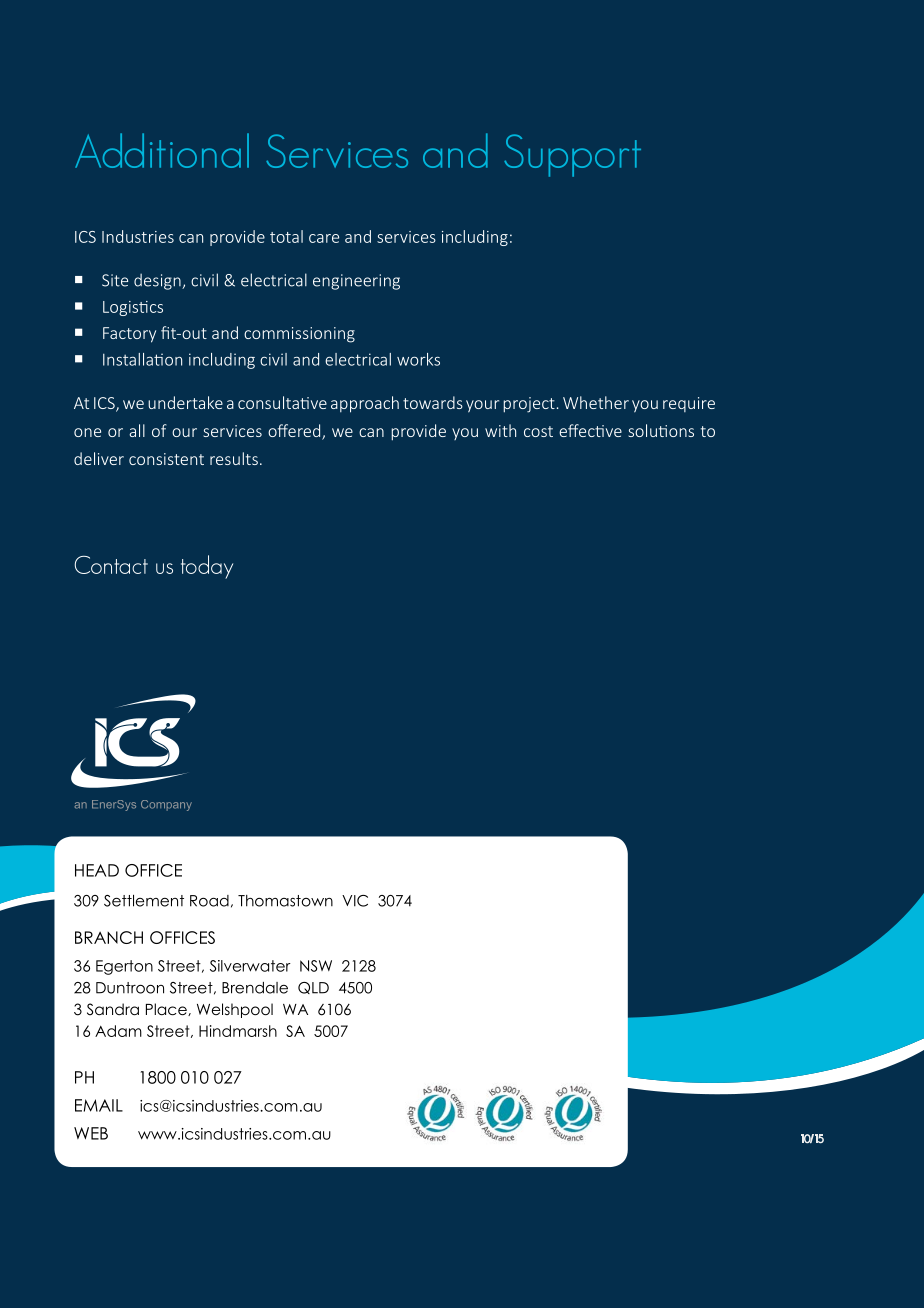  What do you see at coordinates (590, 430) in the page?
I see `effective` at bounding box center [590, 430].
